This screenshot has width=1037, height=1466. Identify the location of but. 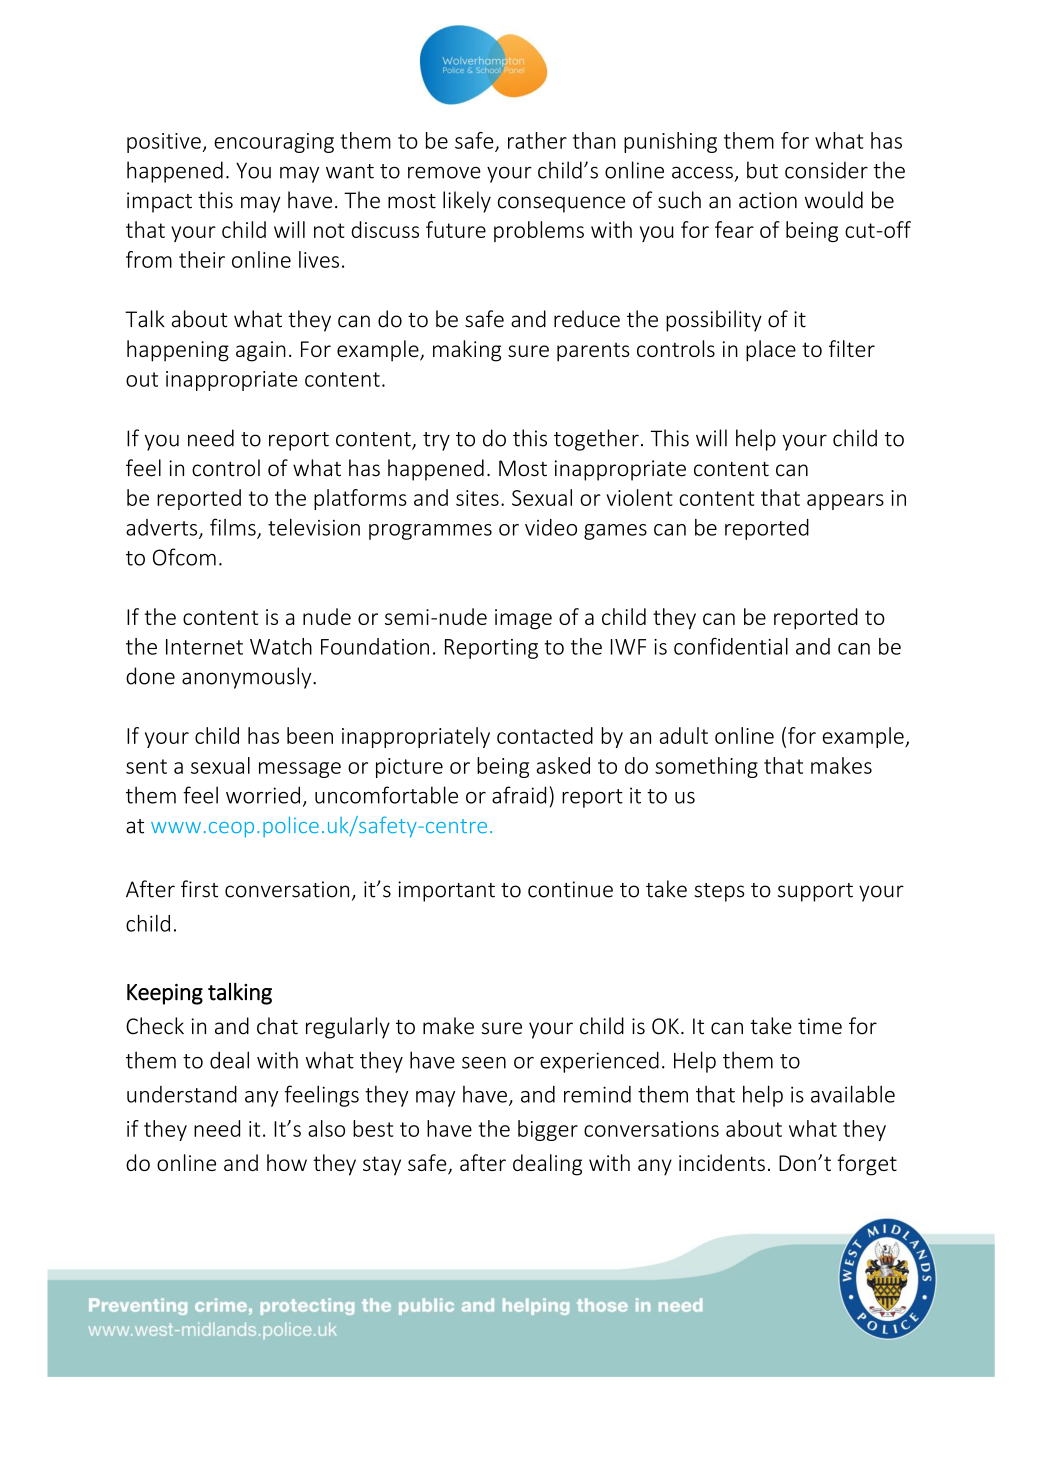
(762, 170).
